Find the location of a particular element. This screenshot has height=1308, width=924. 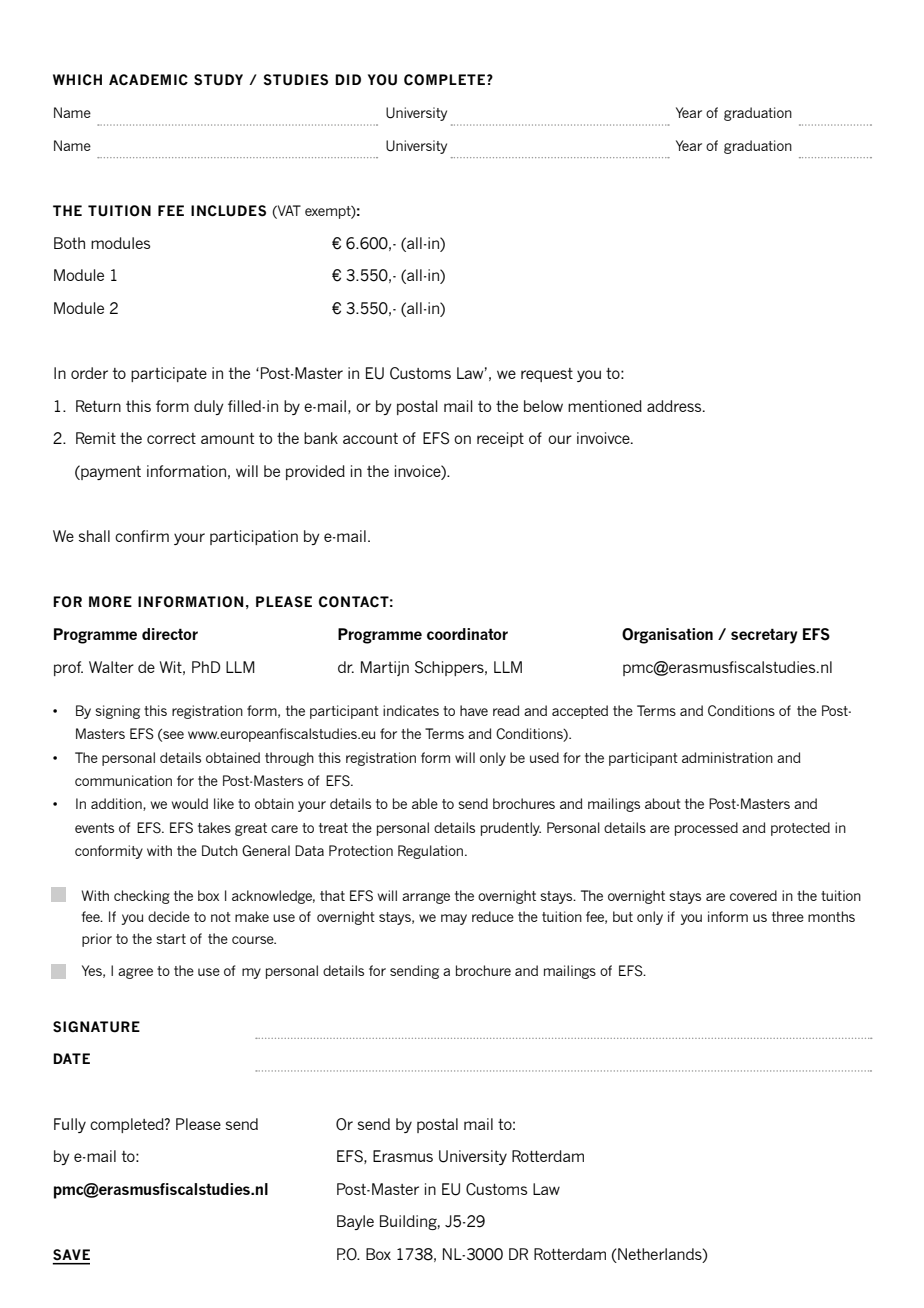

Fully is located at coordinates (70, 1125).
